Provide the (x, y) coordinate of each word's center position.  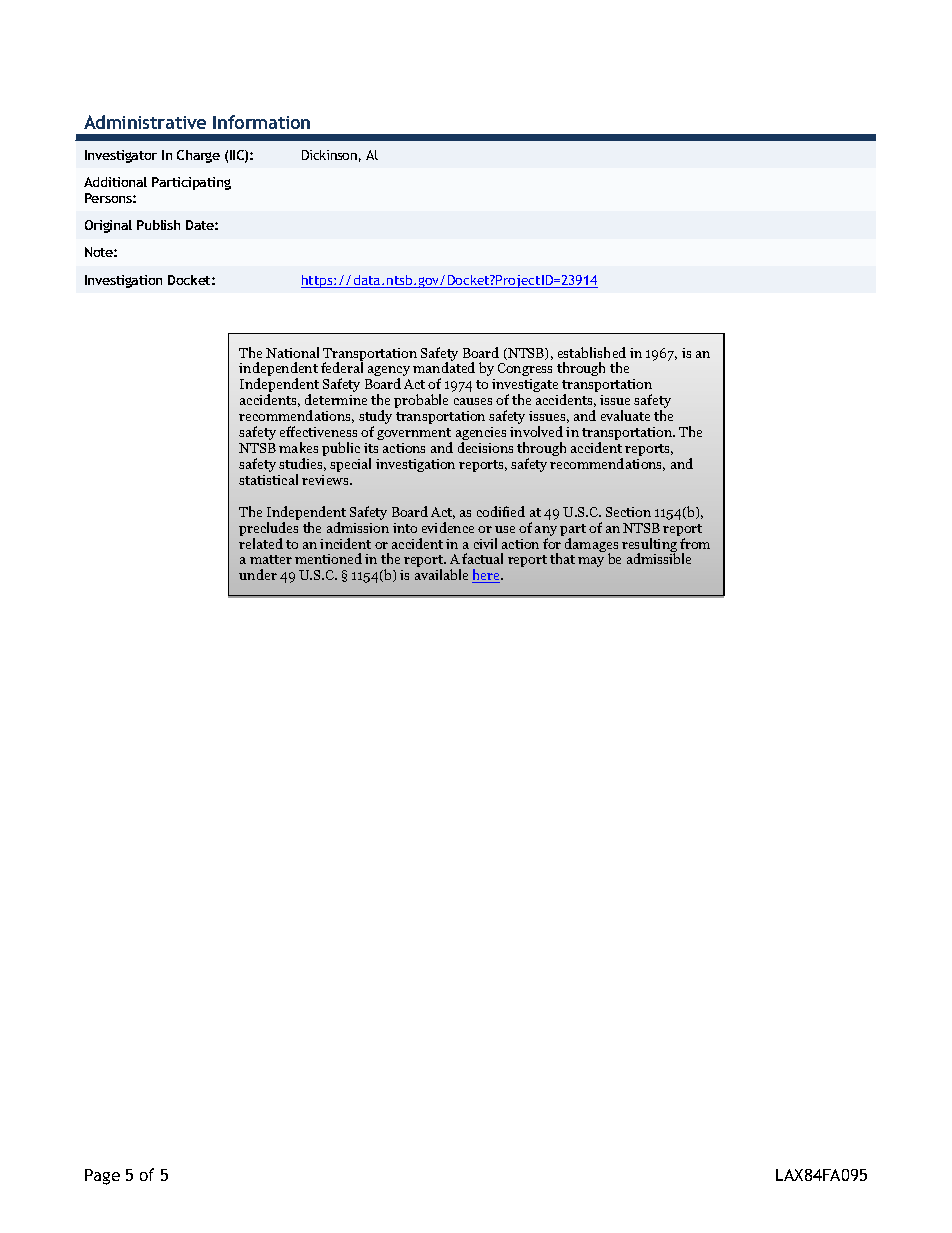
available (441, 574)
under (258, 574)
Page (102, 1177)
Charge (198, 156)
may (591, 562)
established (592, 352)
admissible (659, 558)
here (487, 576)
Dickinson (329, 155)
